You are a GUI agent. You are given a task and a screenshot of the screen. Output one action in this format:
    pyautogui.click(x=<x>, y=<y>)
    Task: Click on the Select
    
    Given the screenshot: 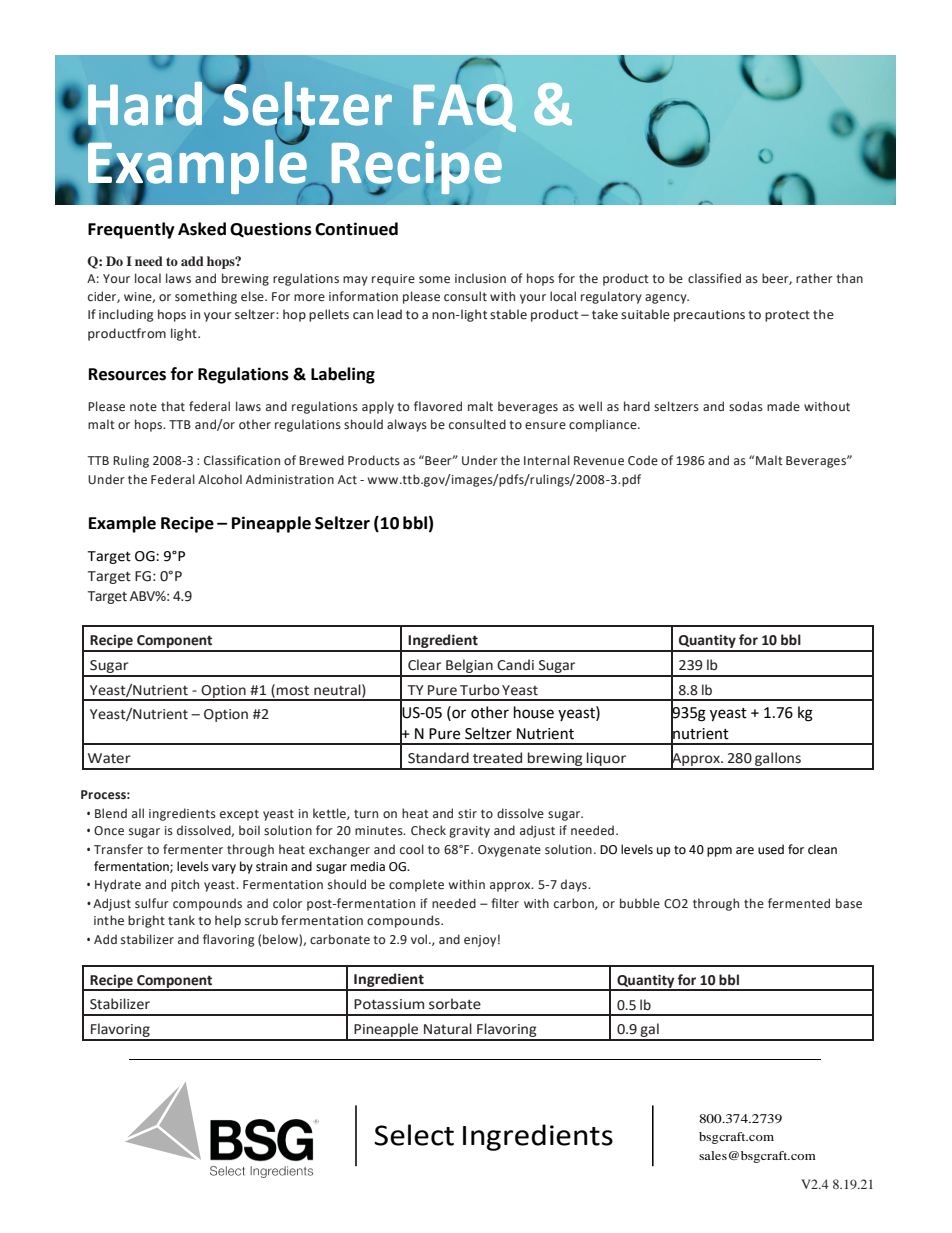 What is the action you would take?
    pyautogui.click(x=414, y=1135)
